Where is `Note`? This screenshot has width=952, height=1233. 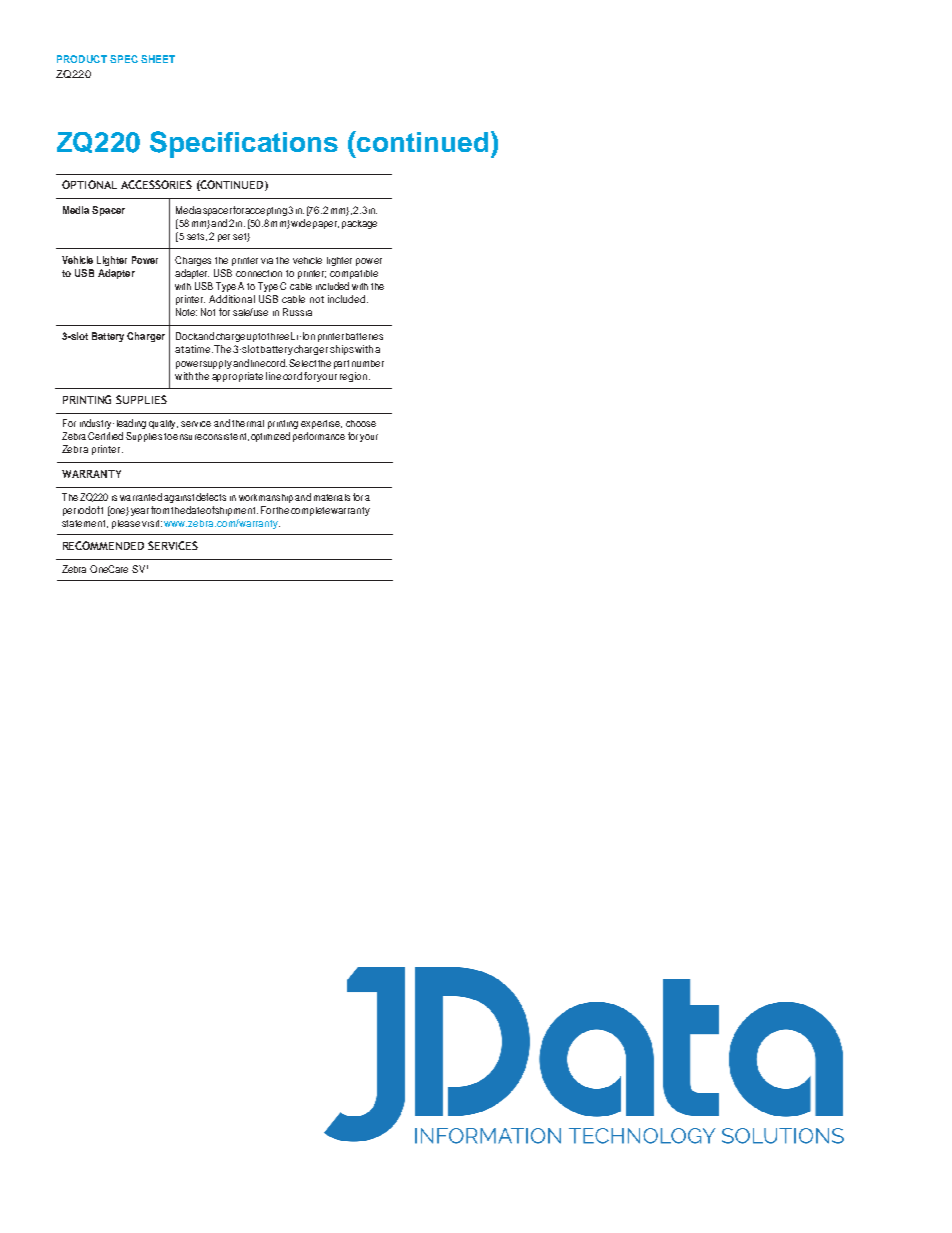 Note is located at coordinates (186, 312).
